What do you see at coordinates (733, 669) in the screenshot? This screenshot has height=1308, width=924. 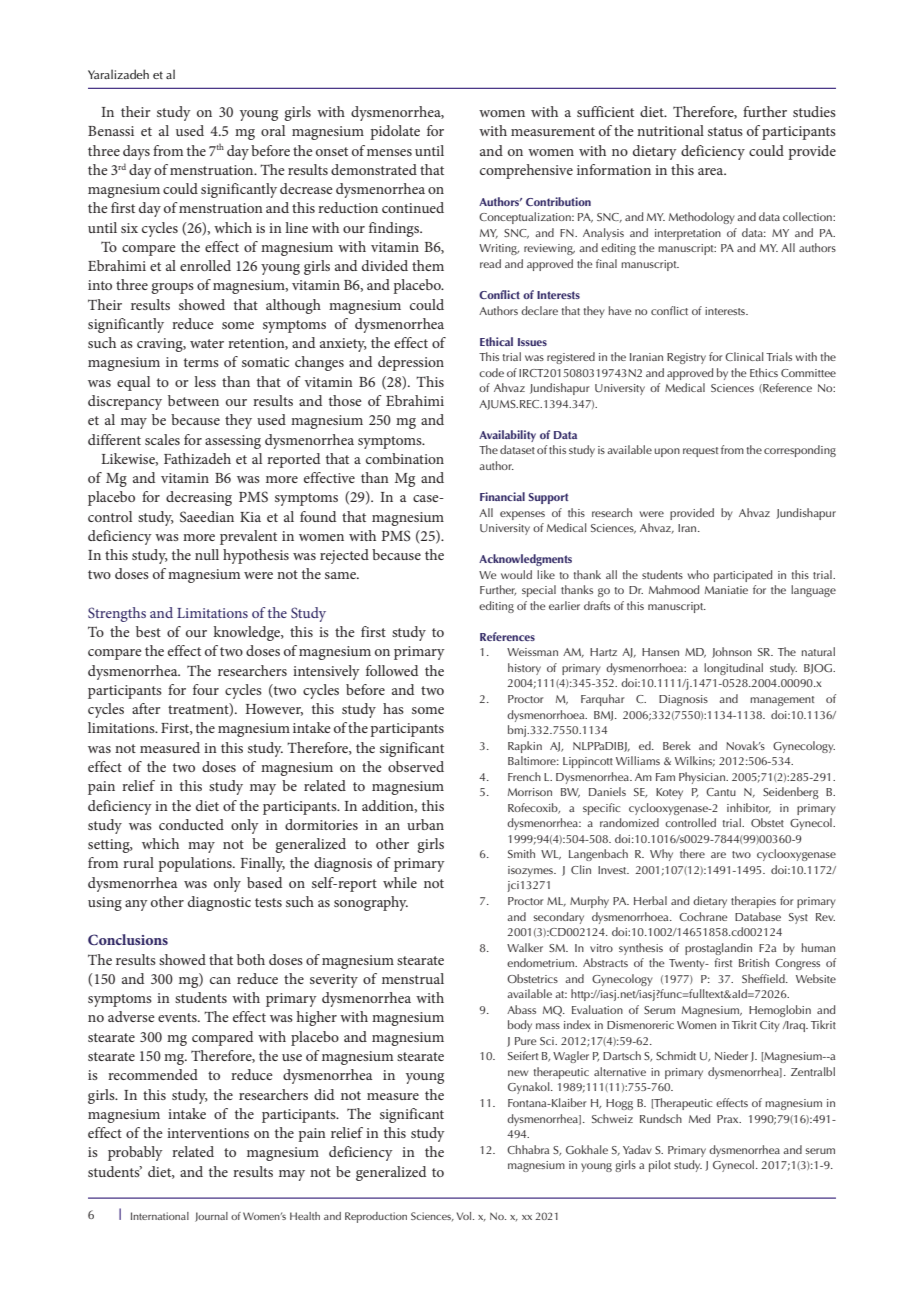 I see `longitudinal` at bounding box center [733, 669].
